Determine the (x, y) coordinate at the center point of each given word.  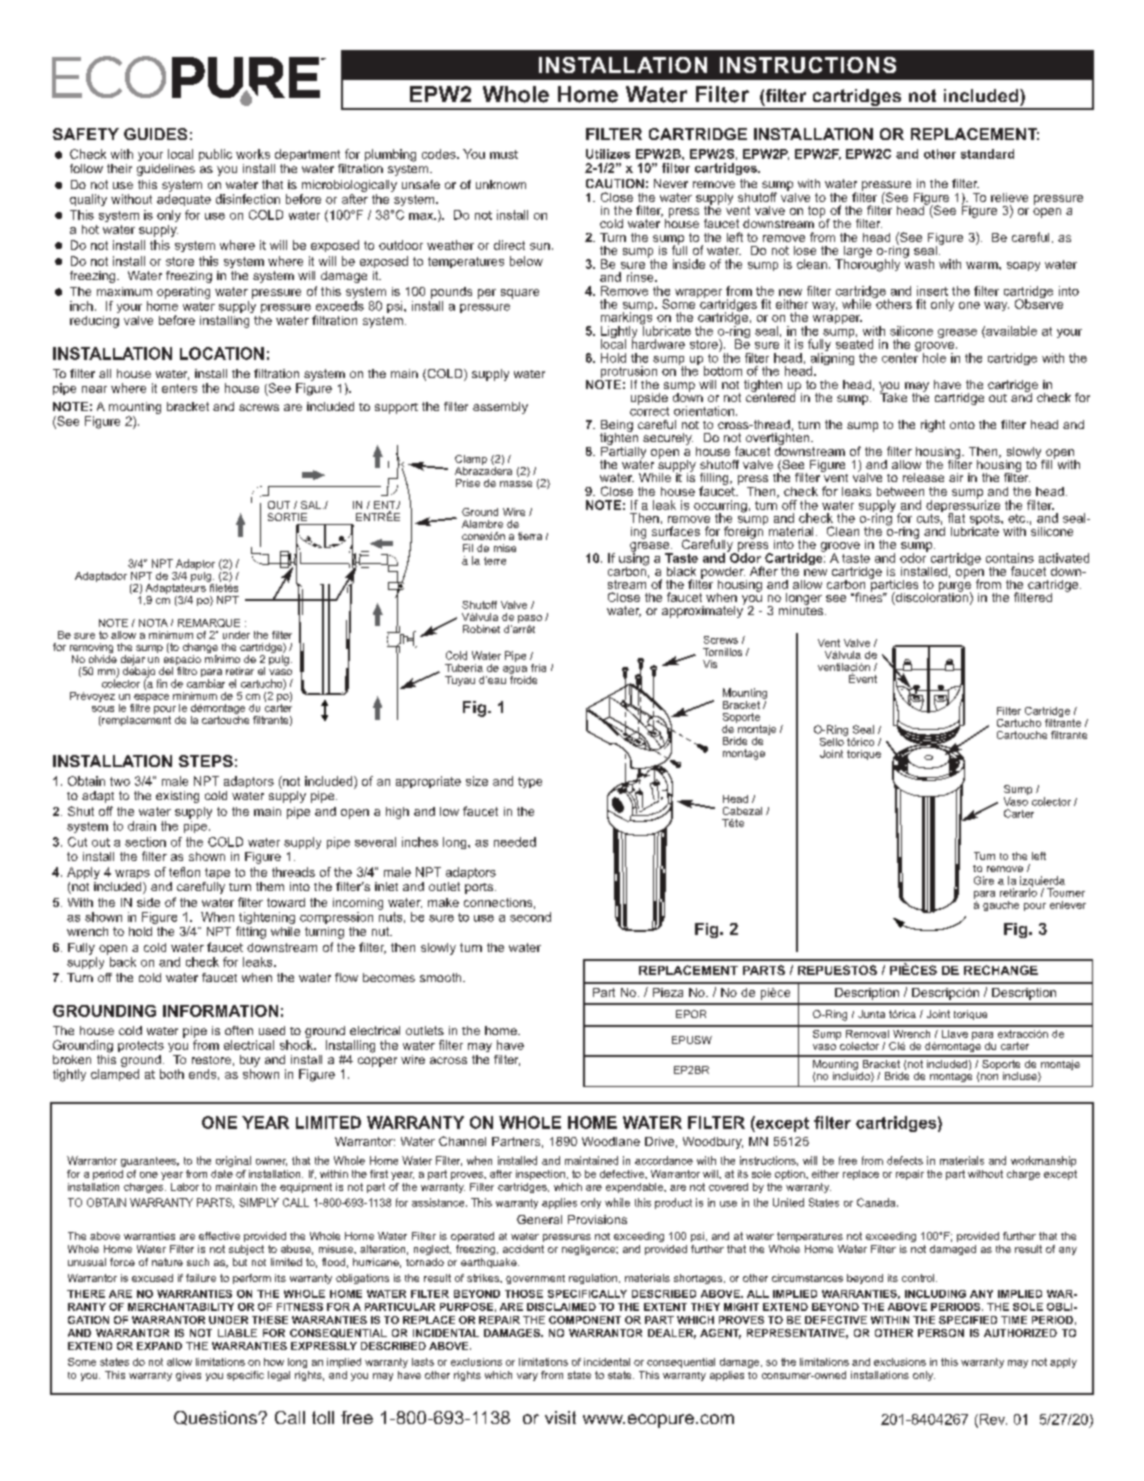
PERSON (941, 1333)
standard (987, 154)
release (923, 477)
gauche (1001, 906)
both (172, 1074)
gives (188, 1376)
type (530, 782)
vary (527, 1377)
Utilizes (608, 154)
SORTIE (287, 517)
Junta (871, 1014)
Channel (462, 1141)
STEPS (206, 761)
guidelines (166, 170)
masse (516, 484)
